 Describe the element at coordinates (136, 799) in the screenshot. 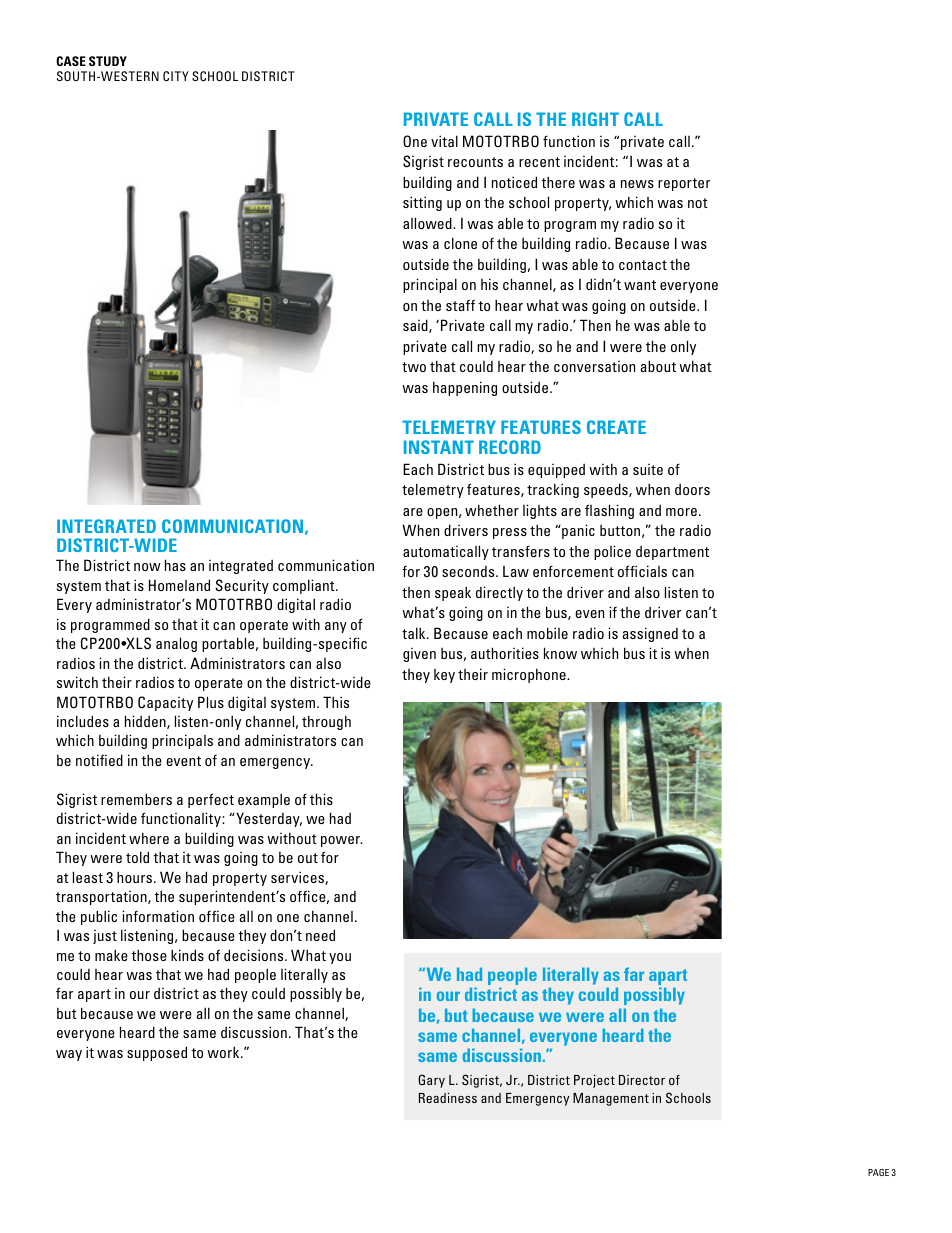

I see `remembers` at that location.
